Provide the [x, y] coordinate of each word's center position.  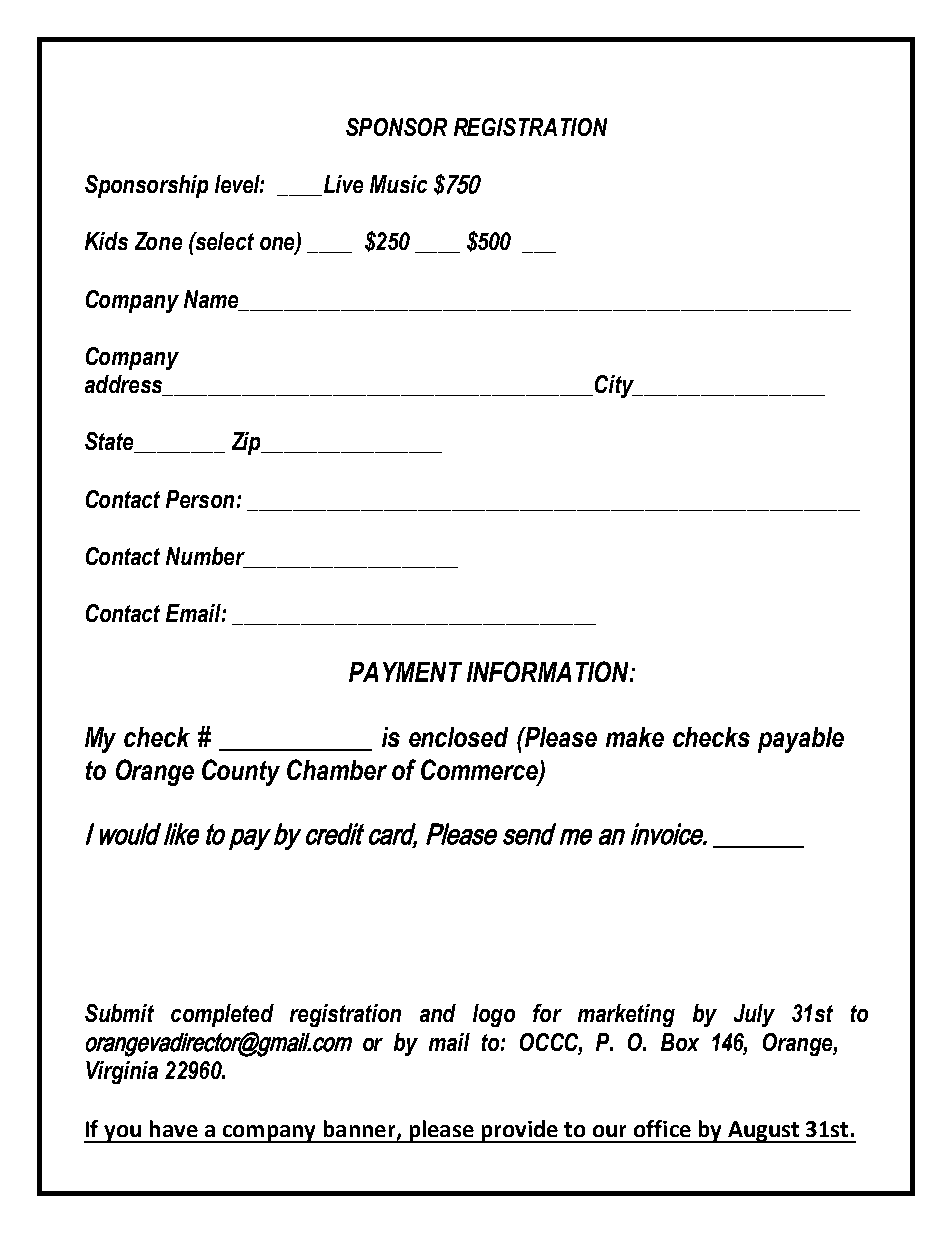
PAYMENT [405, 672]
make [635, 737]
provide [519, 1131]
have [174, 1128]
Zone [158, 241]
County [241, 772]
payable [801, 740]
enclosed [458, 737]
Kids [106, 241]
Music [398, 184]
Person [200, 499]
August [763, 1132]
